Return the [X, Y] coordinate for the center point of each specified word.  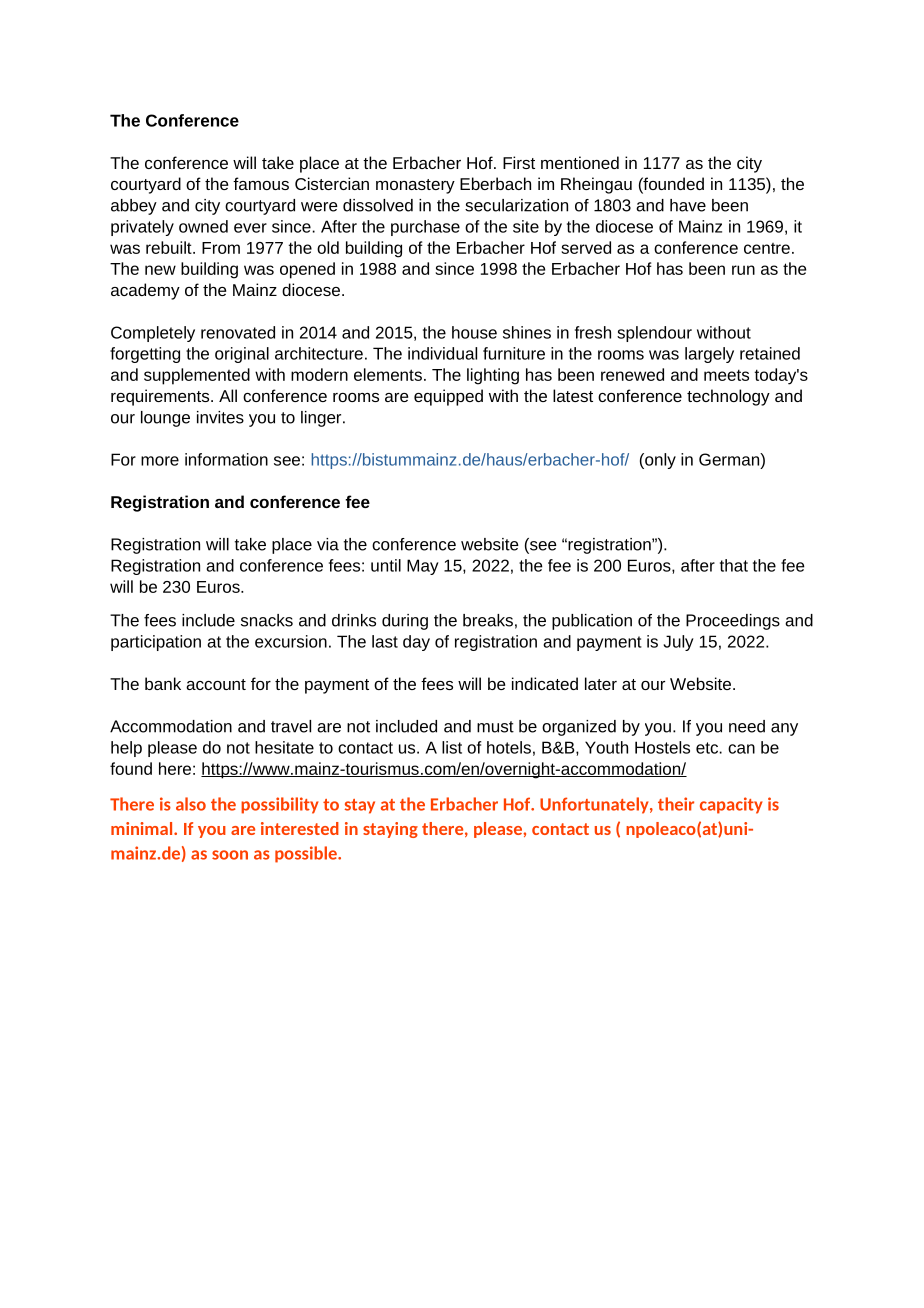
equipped [448, 397]
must [495, 727]
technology [728, 397]
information [226, 459]
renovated [238, 332]
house [474, 332]
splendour [654, 334]
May [423, 567]
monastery [415, 186]
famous [261, 183]
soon [230, 855]
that [734, 565]
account [216, 684]
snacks [267, 620]
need [747, 726]
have [688, 205]
